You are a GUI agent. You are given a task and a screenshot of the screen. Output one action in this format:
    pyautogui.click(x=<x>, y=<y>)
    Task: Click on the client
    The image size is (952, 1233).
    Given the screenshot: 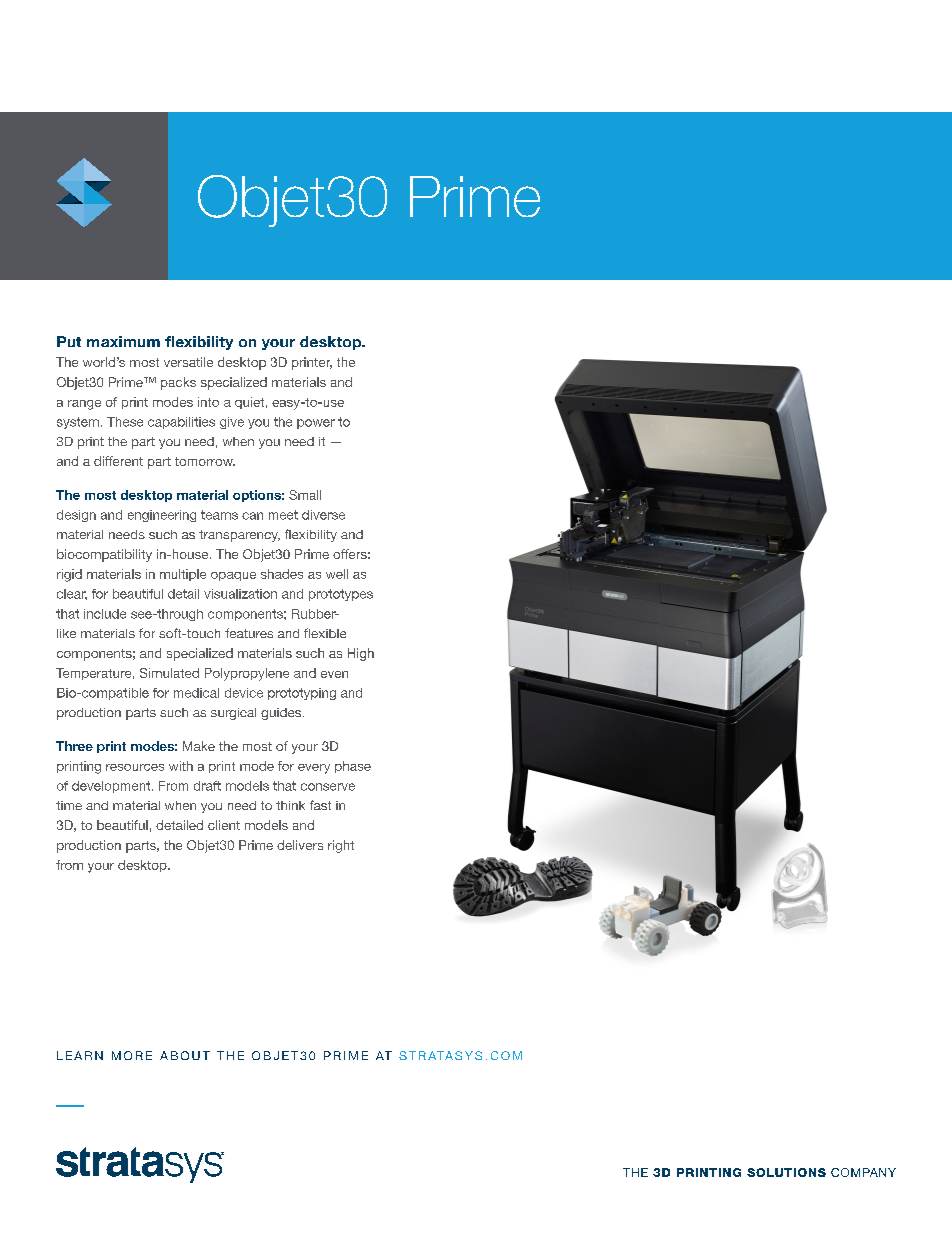 What is the action you would take?
    pyautogui.click(x=224, y=825)
